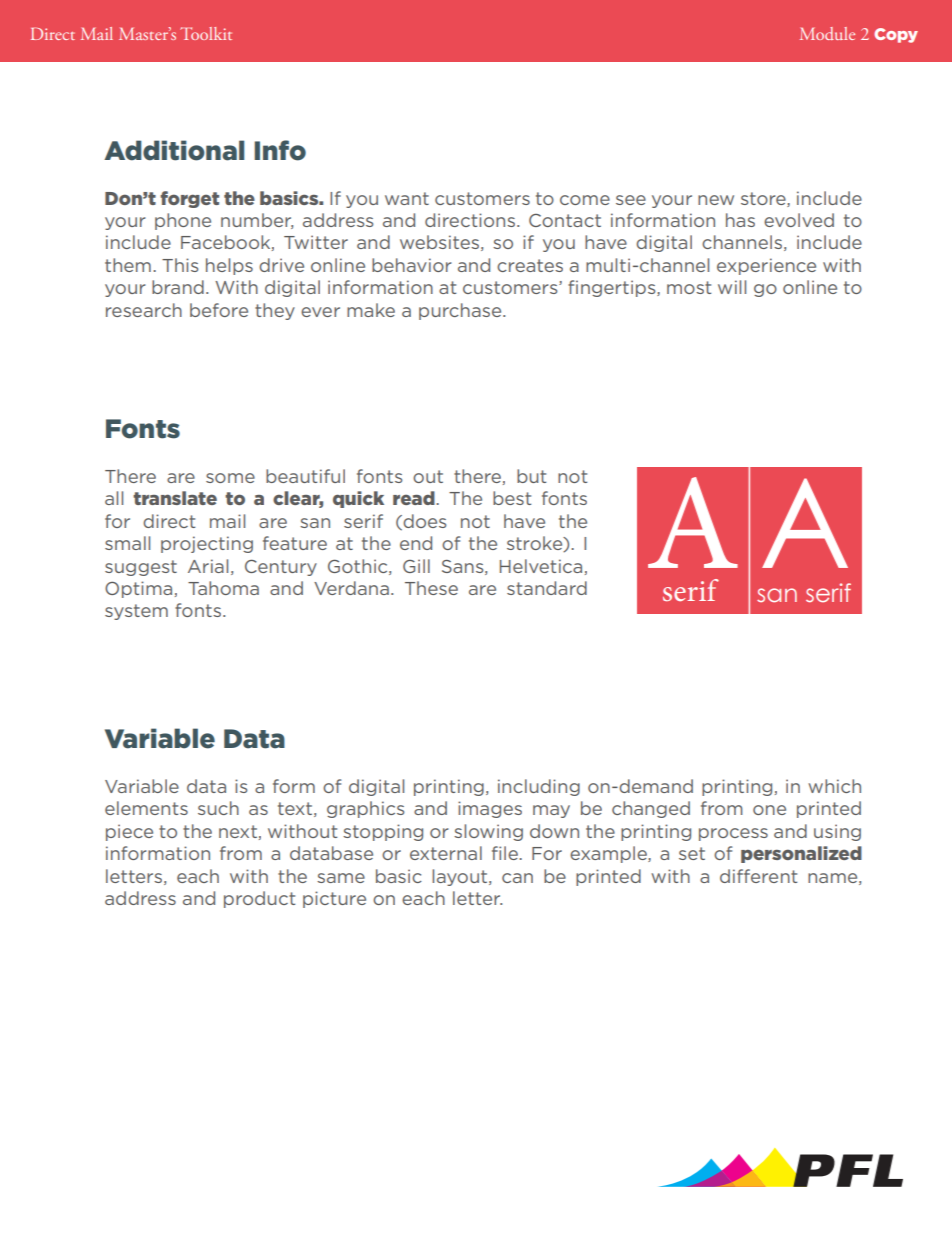 The height and width of the document is (1233, 952). Describe the element at coordinates (827, 33) in the document. I see `Module` at that location.
